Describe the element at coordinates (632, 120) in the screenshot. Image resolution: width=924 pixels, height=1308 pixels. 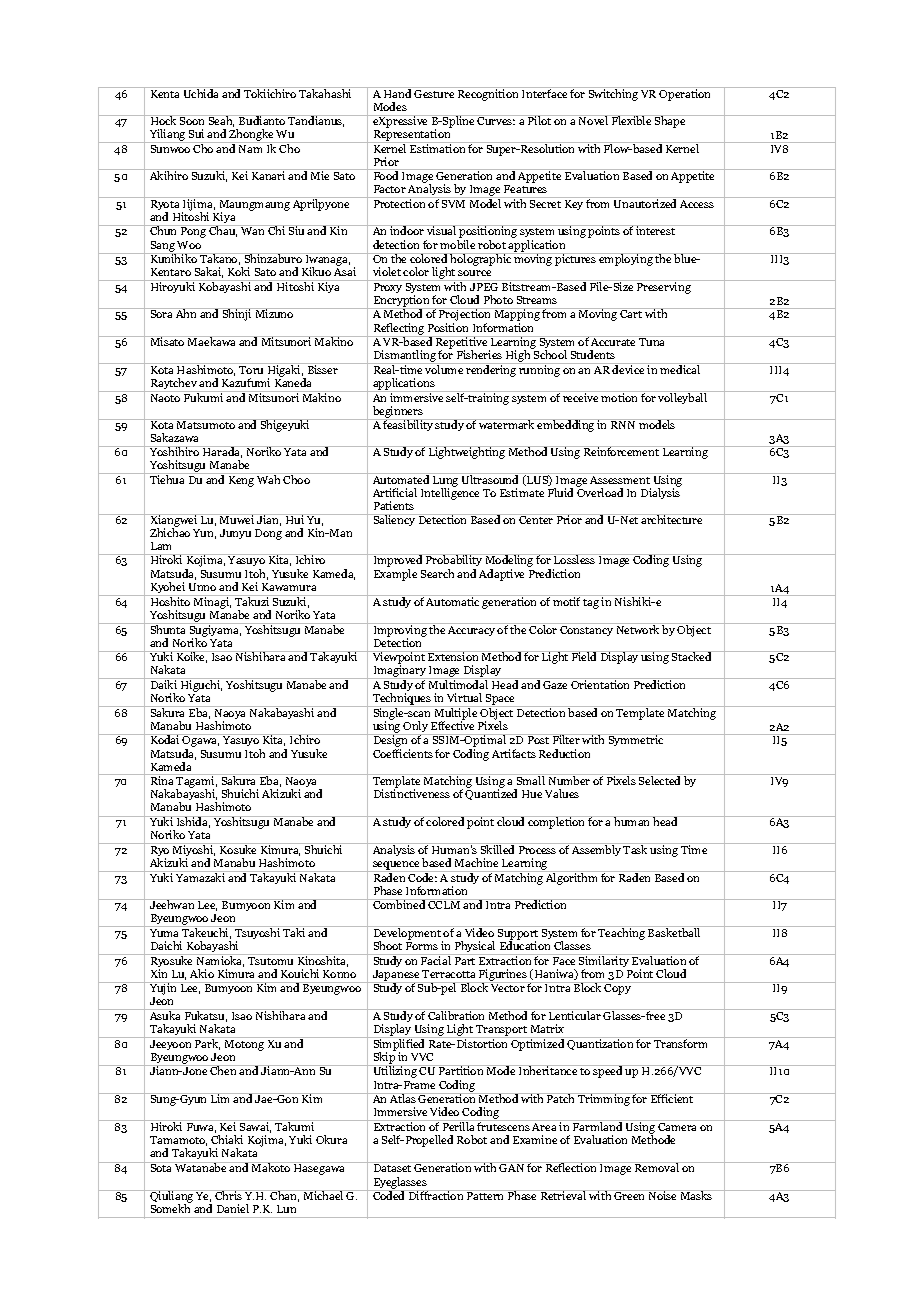
I see `Flexible` at that location.
